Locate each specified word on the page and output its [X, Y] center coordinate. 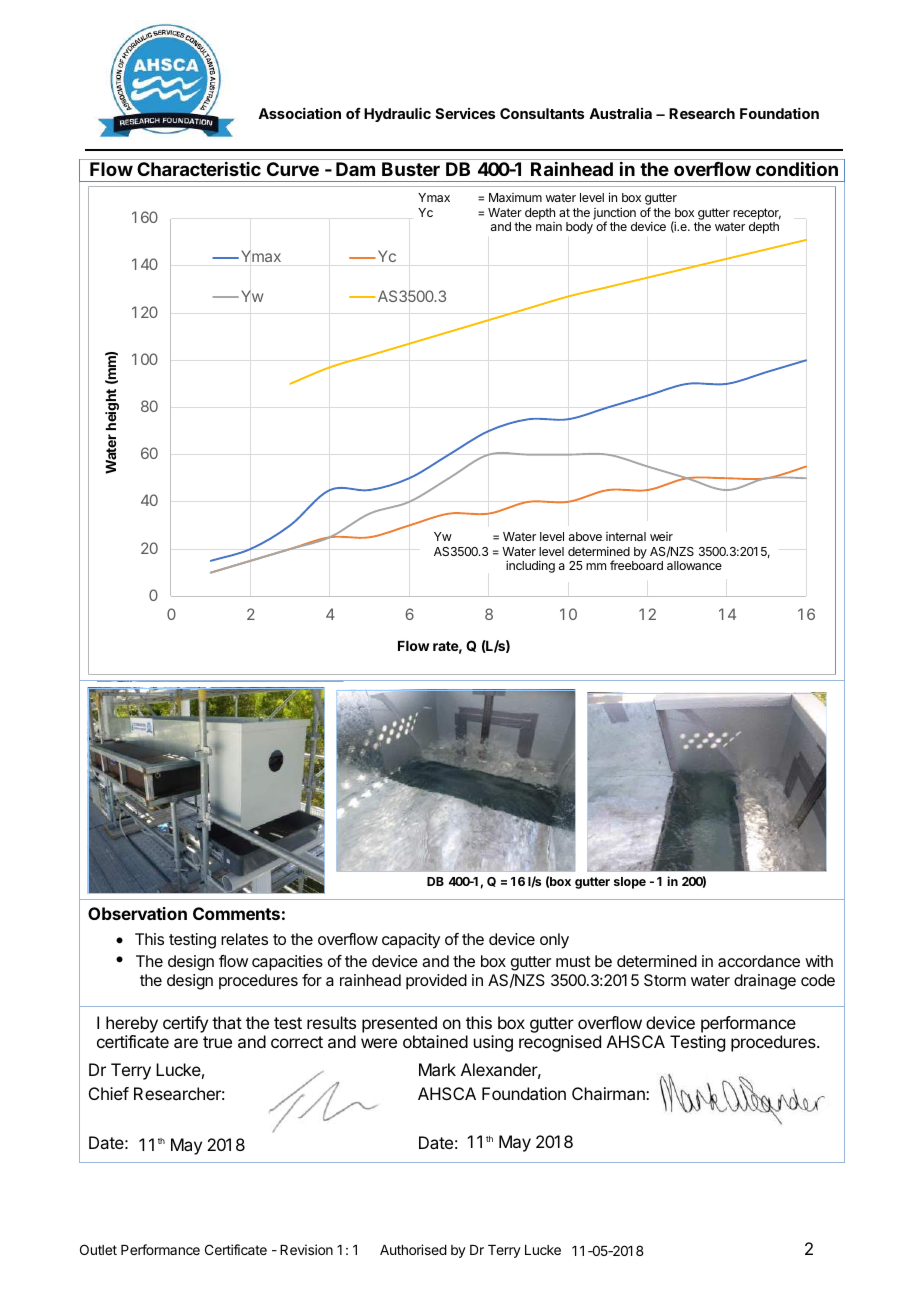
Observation [137, 913]
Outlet [98, 1249]
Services [465, 113]
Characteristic [199, 169]
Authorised [413, 1249]
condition [797, 168]
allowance [694, 565]
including [530, 566]
